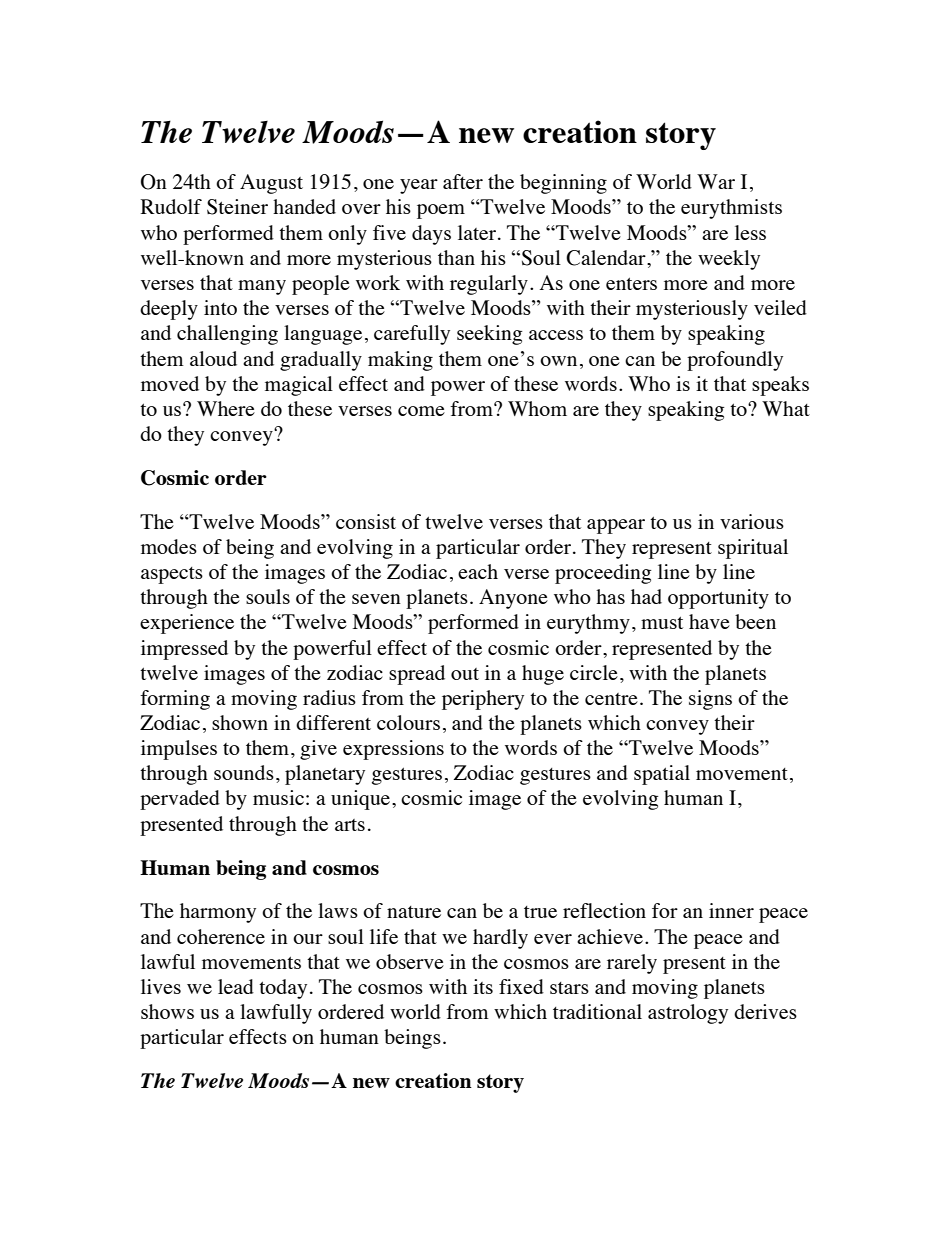 The height and width of the screenshot is (1233, 952). What do you see at coordinates (662, 775) in the screenshot?
I see `spatial` at bounding box center [662, 775].
